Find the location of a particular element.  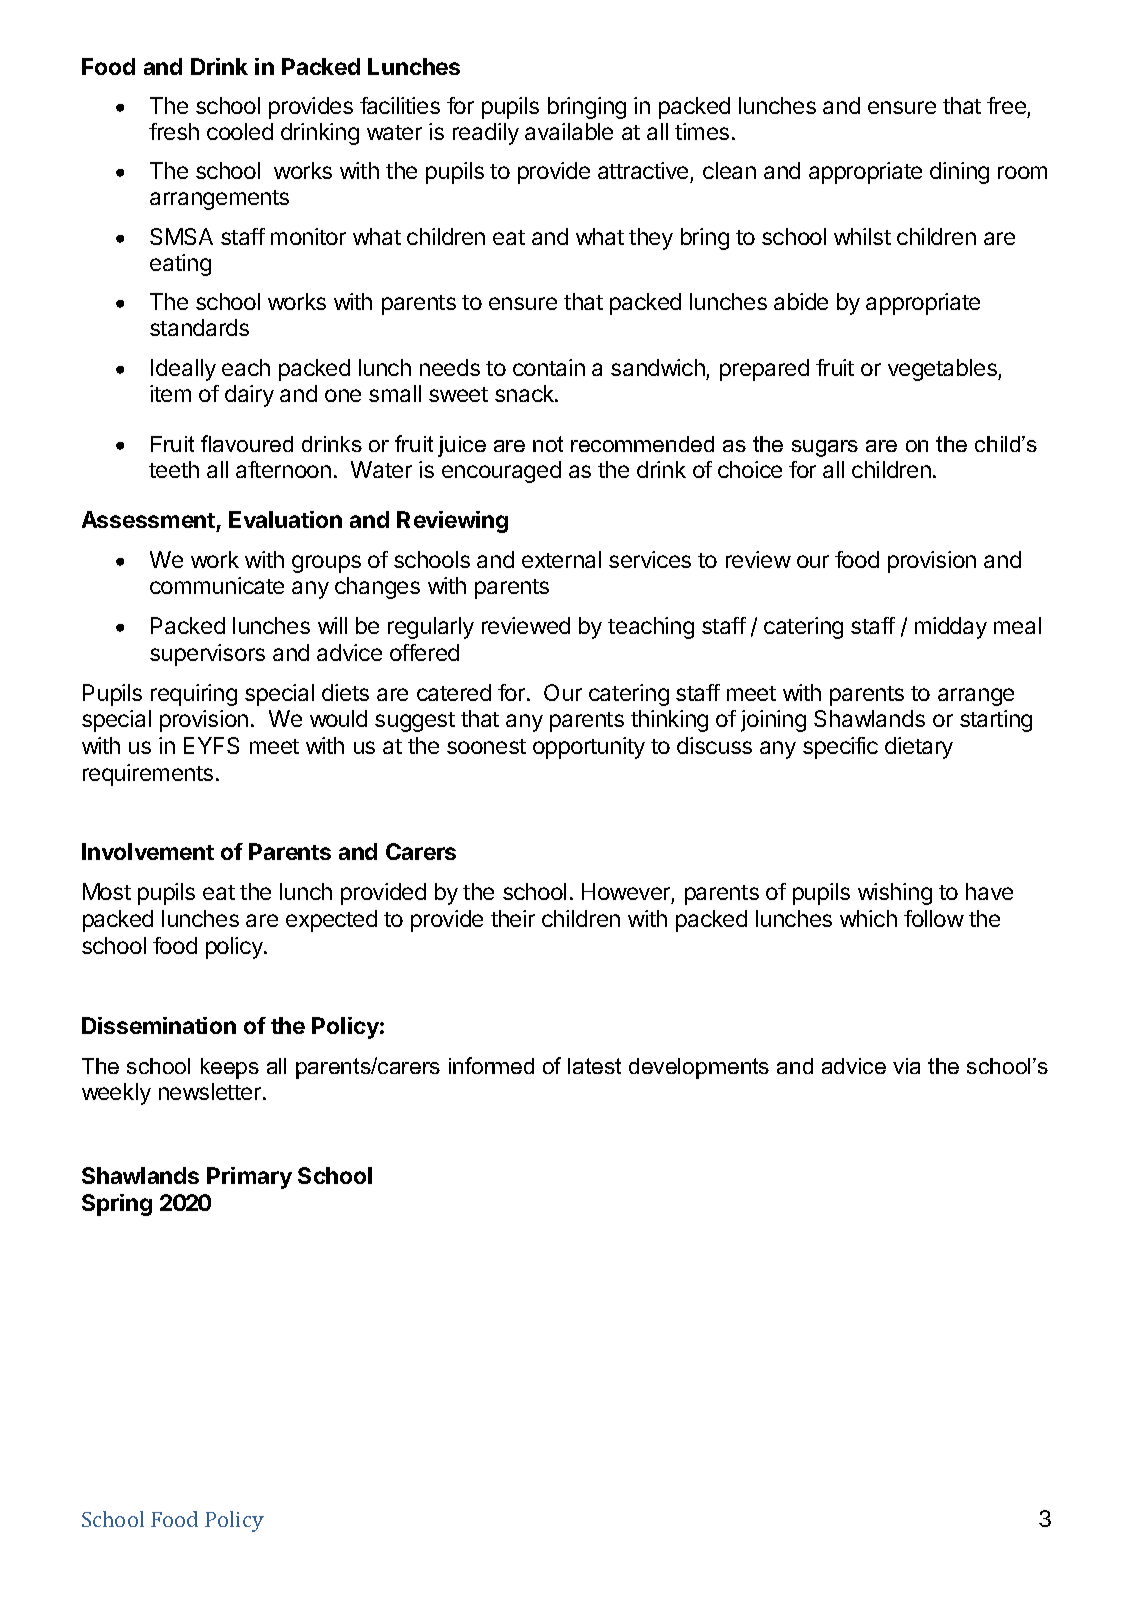

expected is located at coordinates (331, 921).
